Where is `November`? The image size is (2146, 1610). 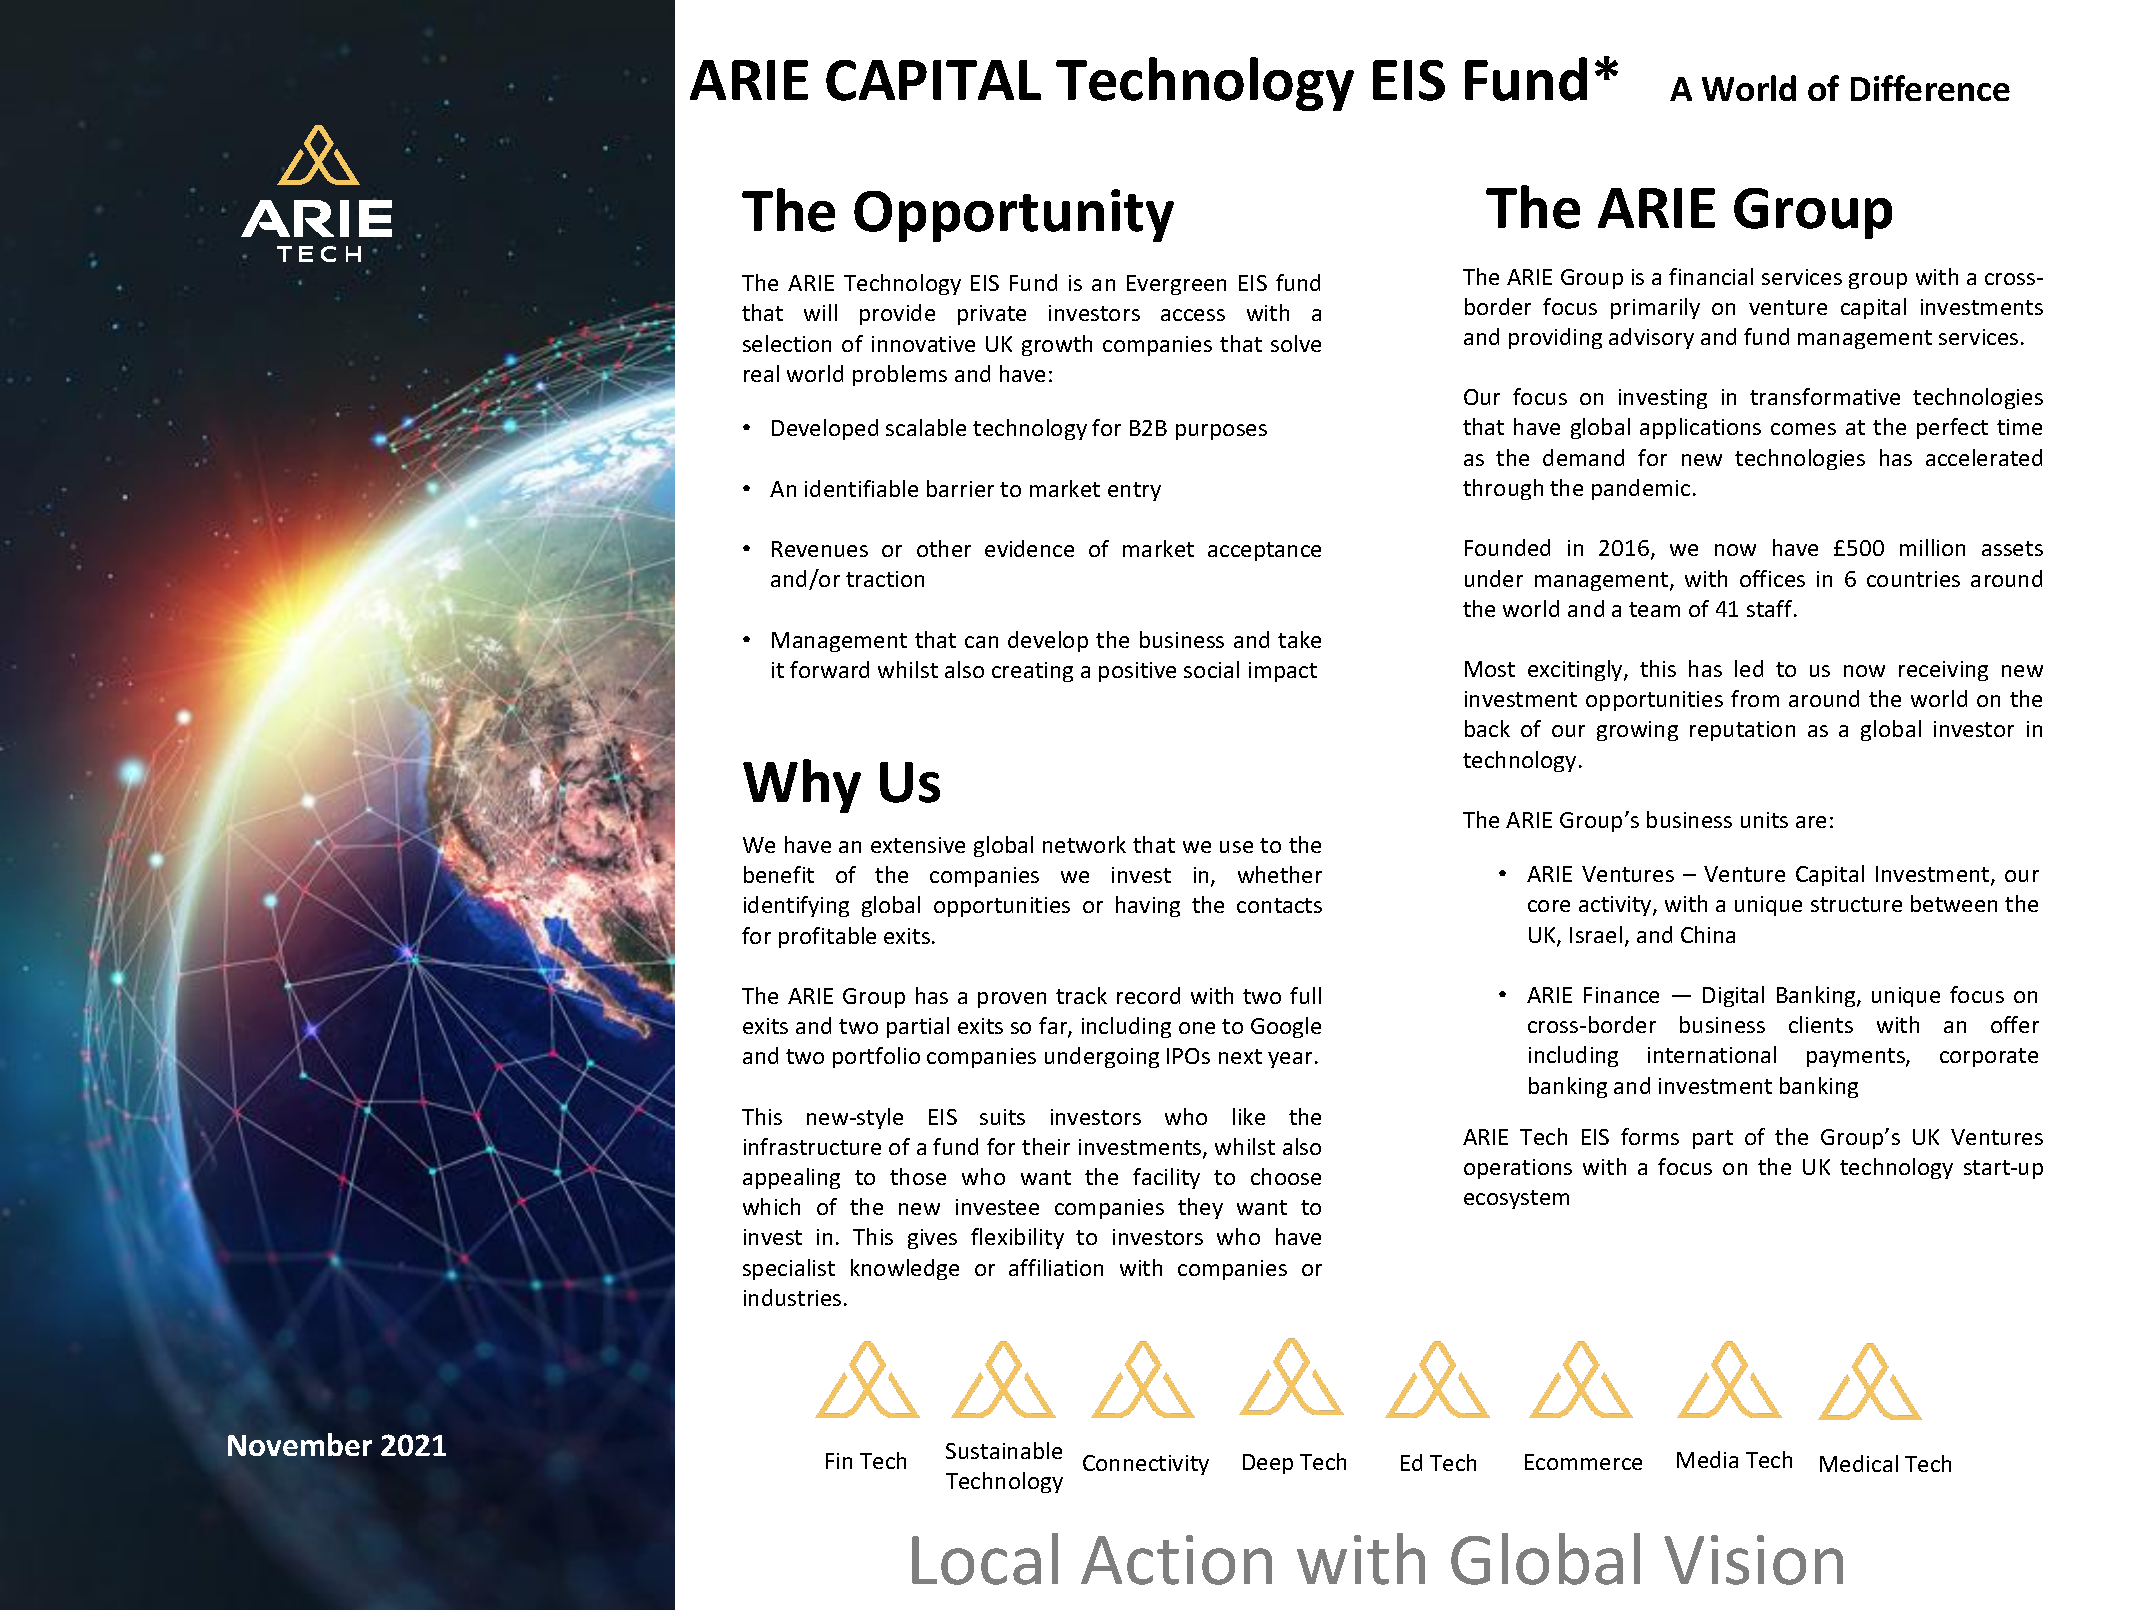
November is located at coordinates (300, 1444).
